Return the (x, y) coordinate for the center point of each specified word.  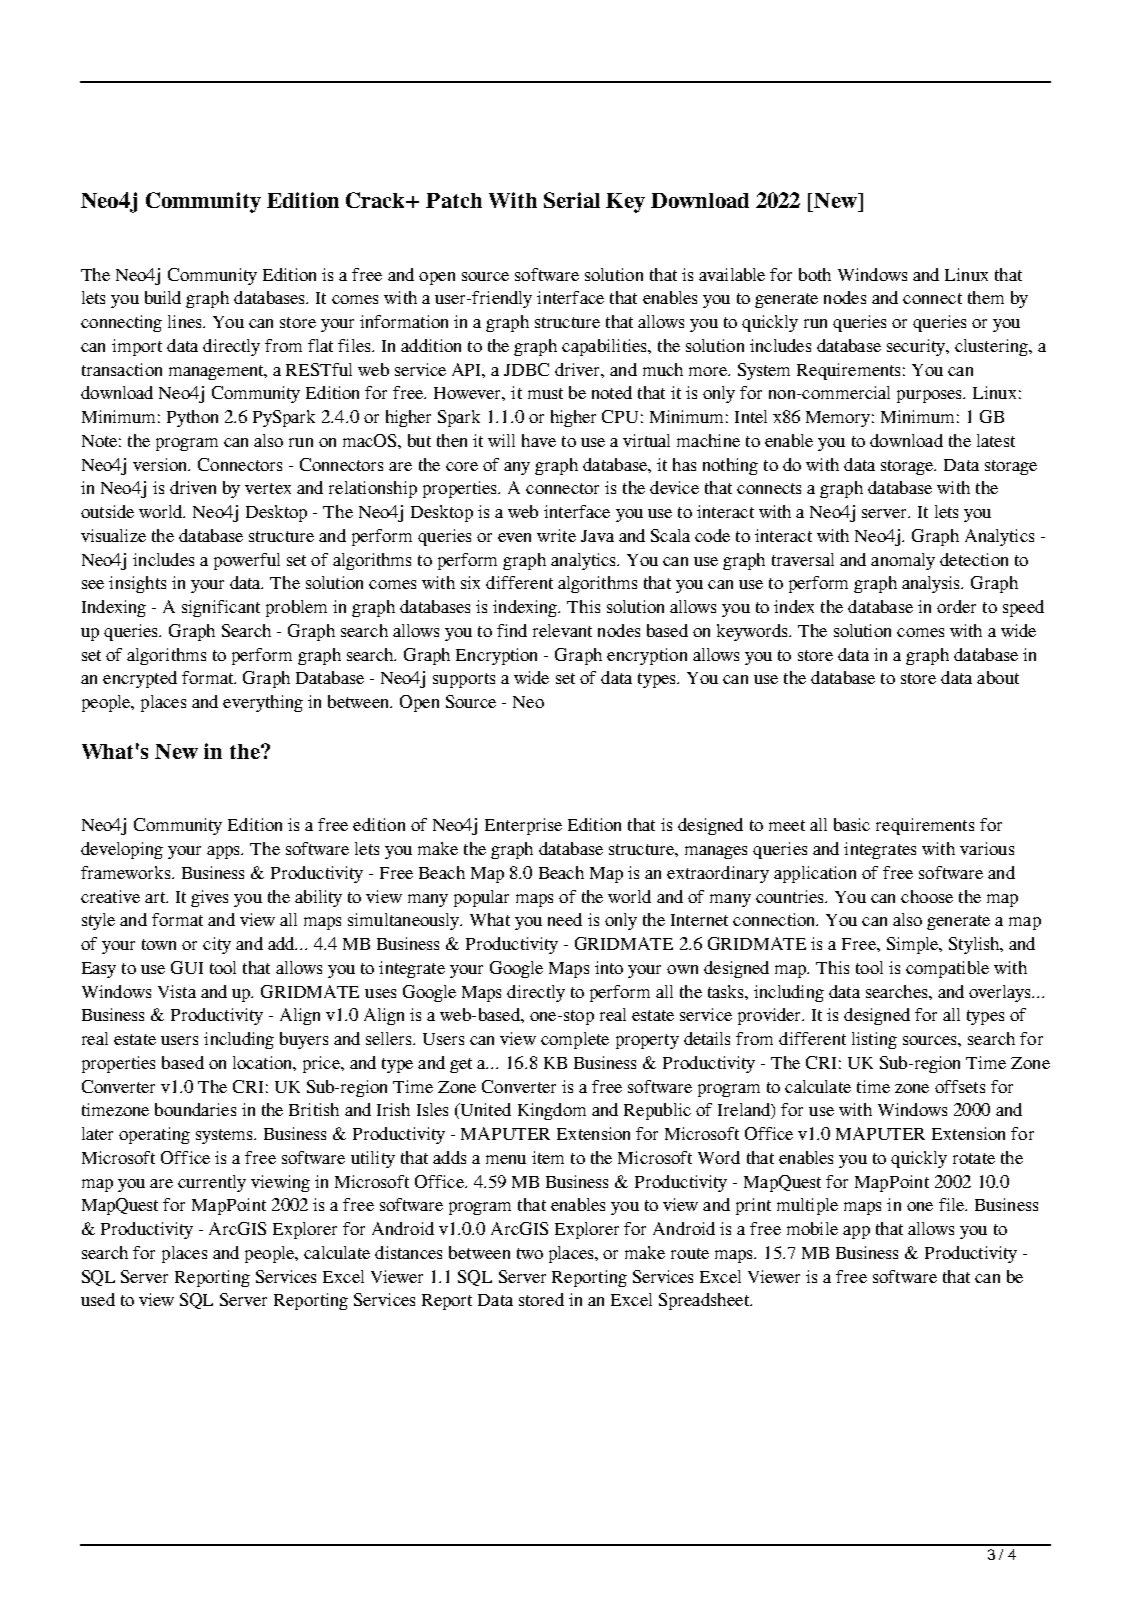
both (815, 274)
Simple (914, 945)
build (163, 297)
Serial (572, 200)
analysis (932, 584)
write (556, 535)
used (98, 1299)
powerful (247, 561)
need (565, 919)
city (217, 945)
